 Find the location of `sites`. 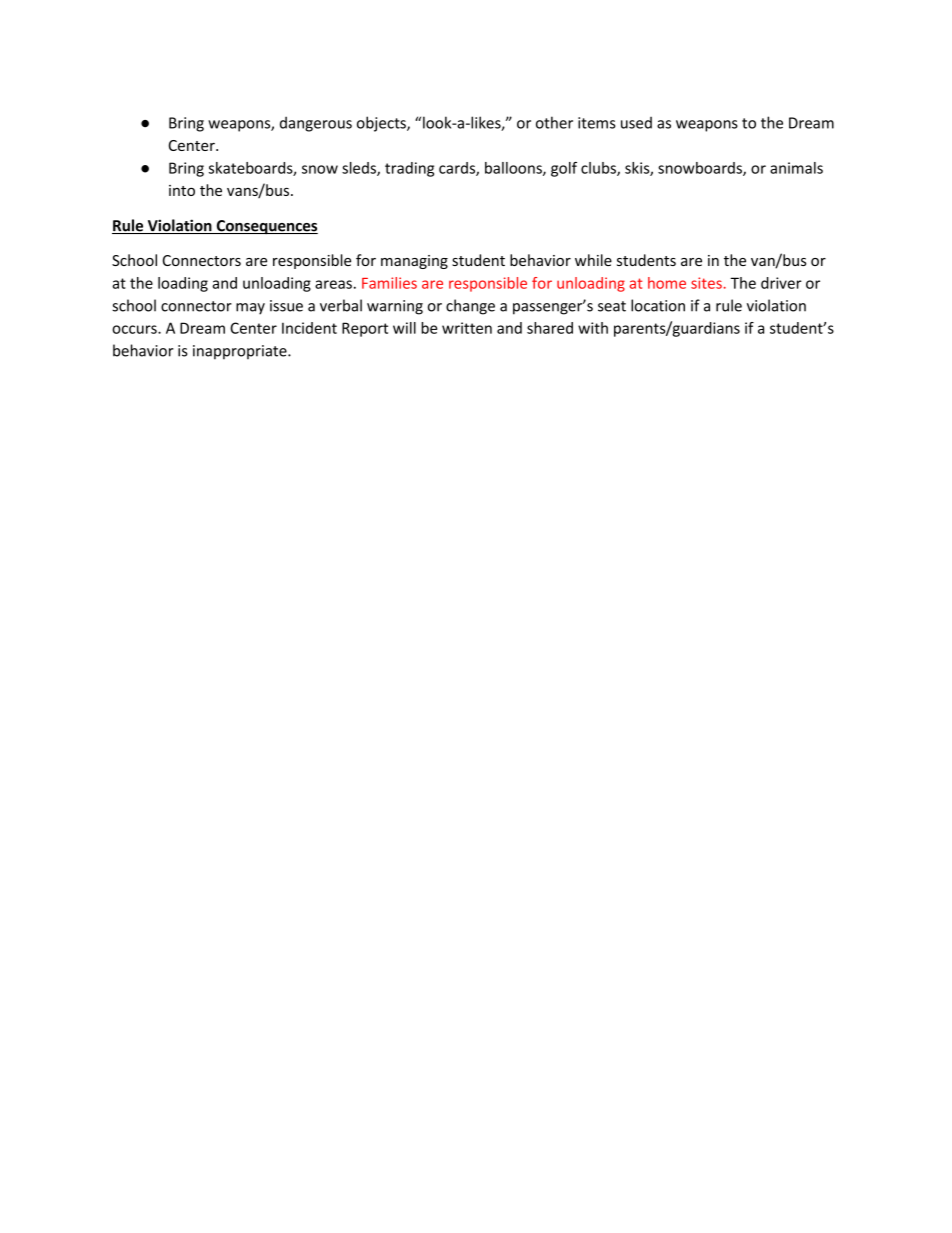

sites is located at coordinates (706, 283).
